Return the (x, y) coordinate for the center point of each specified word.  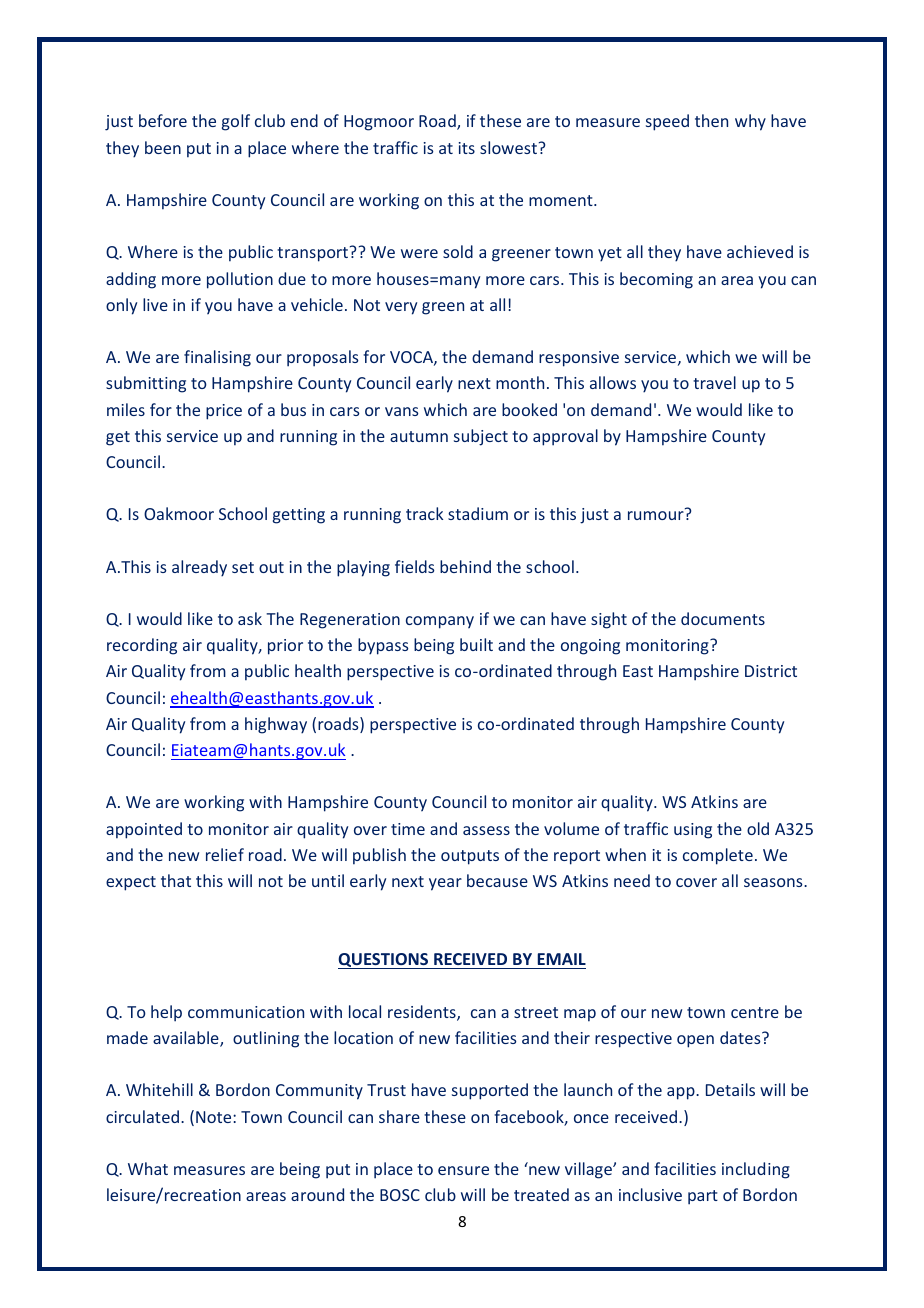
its (467, 148)
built (476, 644)
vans (402, 411)
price (224, 412)
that (176, 880)
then (711, 120)
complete (718, 856)
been (163, 147)
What (148, 1168)
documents (723, 618)
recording (142, 646)
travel (714, 382)
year (445, 884)
